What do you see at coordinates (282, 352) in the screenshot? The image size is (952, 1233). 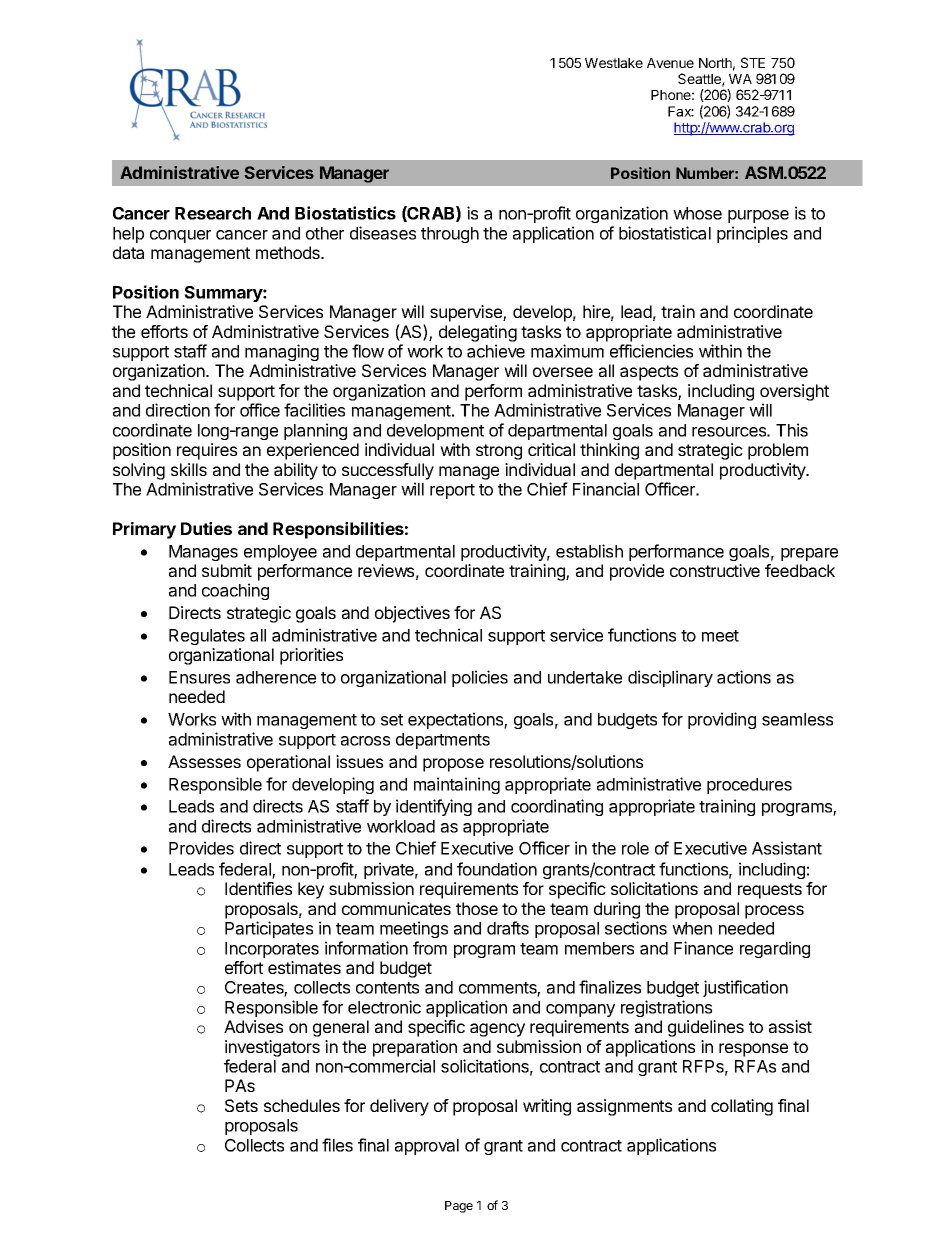 I see `managing` at bounding box center [282, 352].
